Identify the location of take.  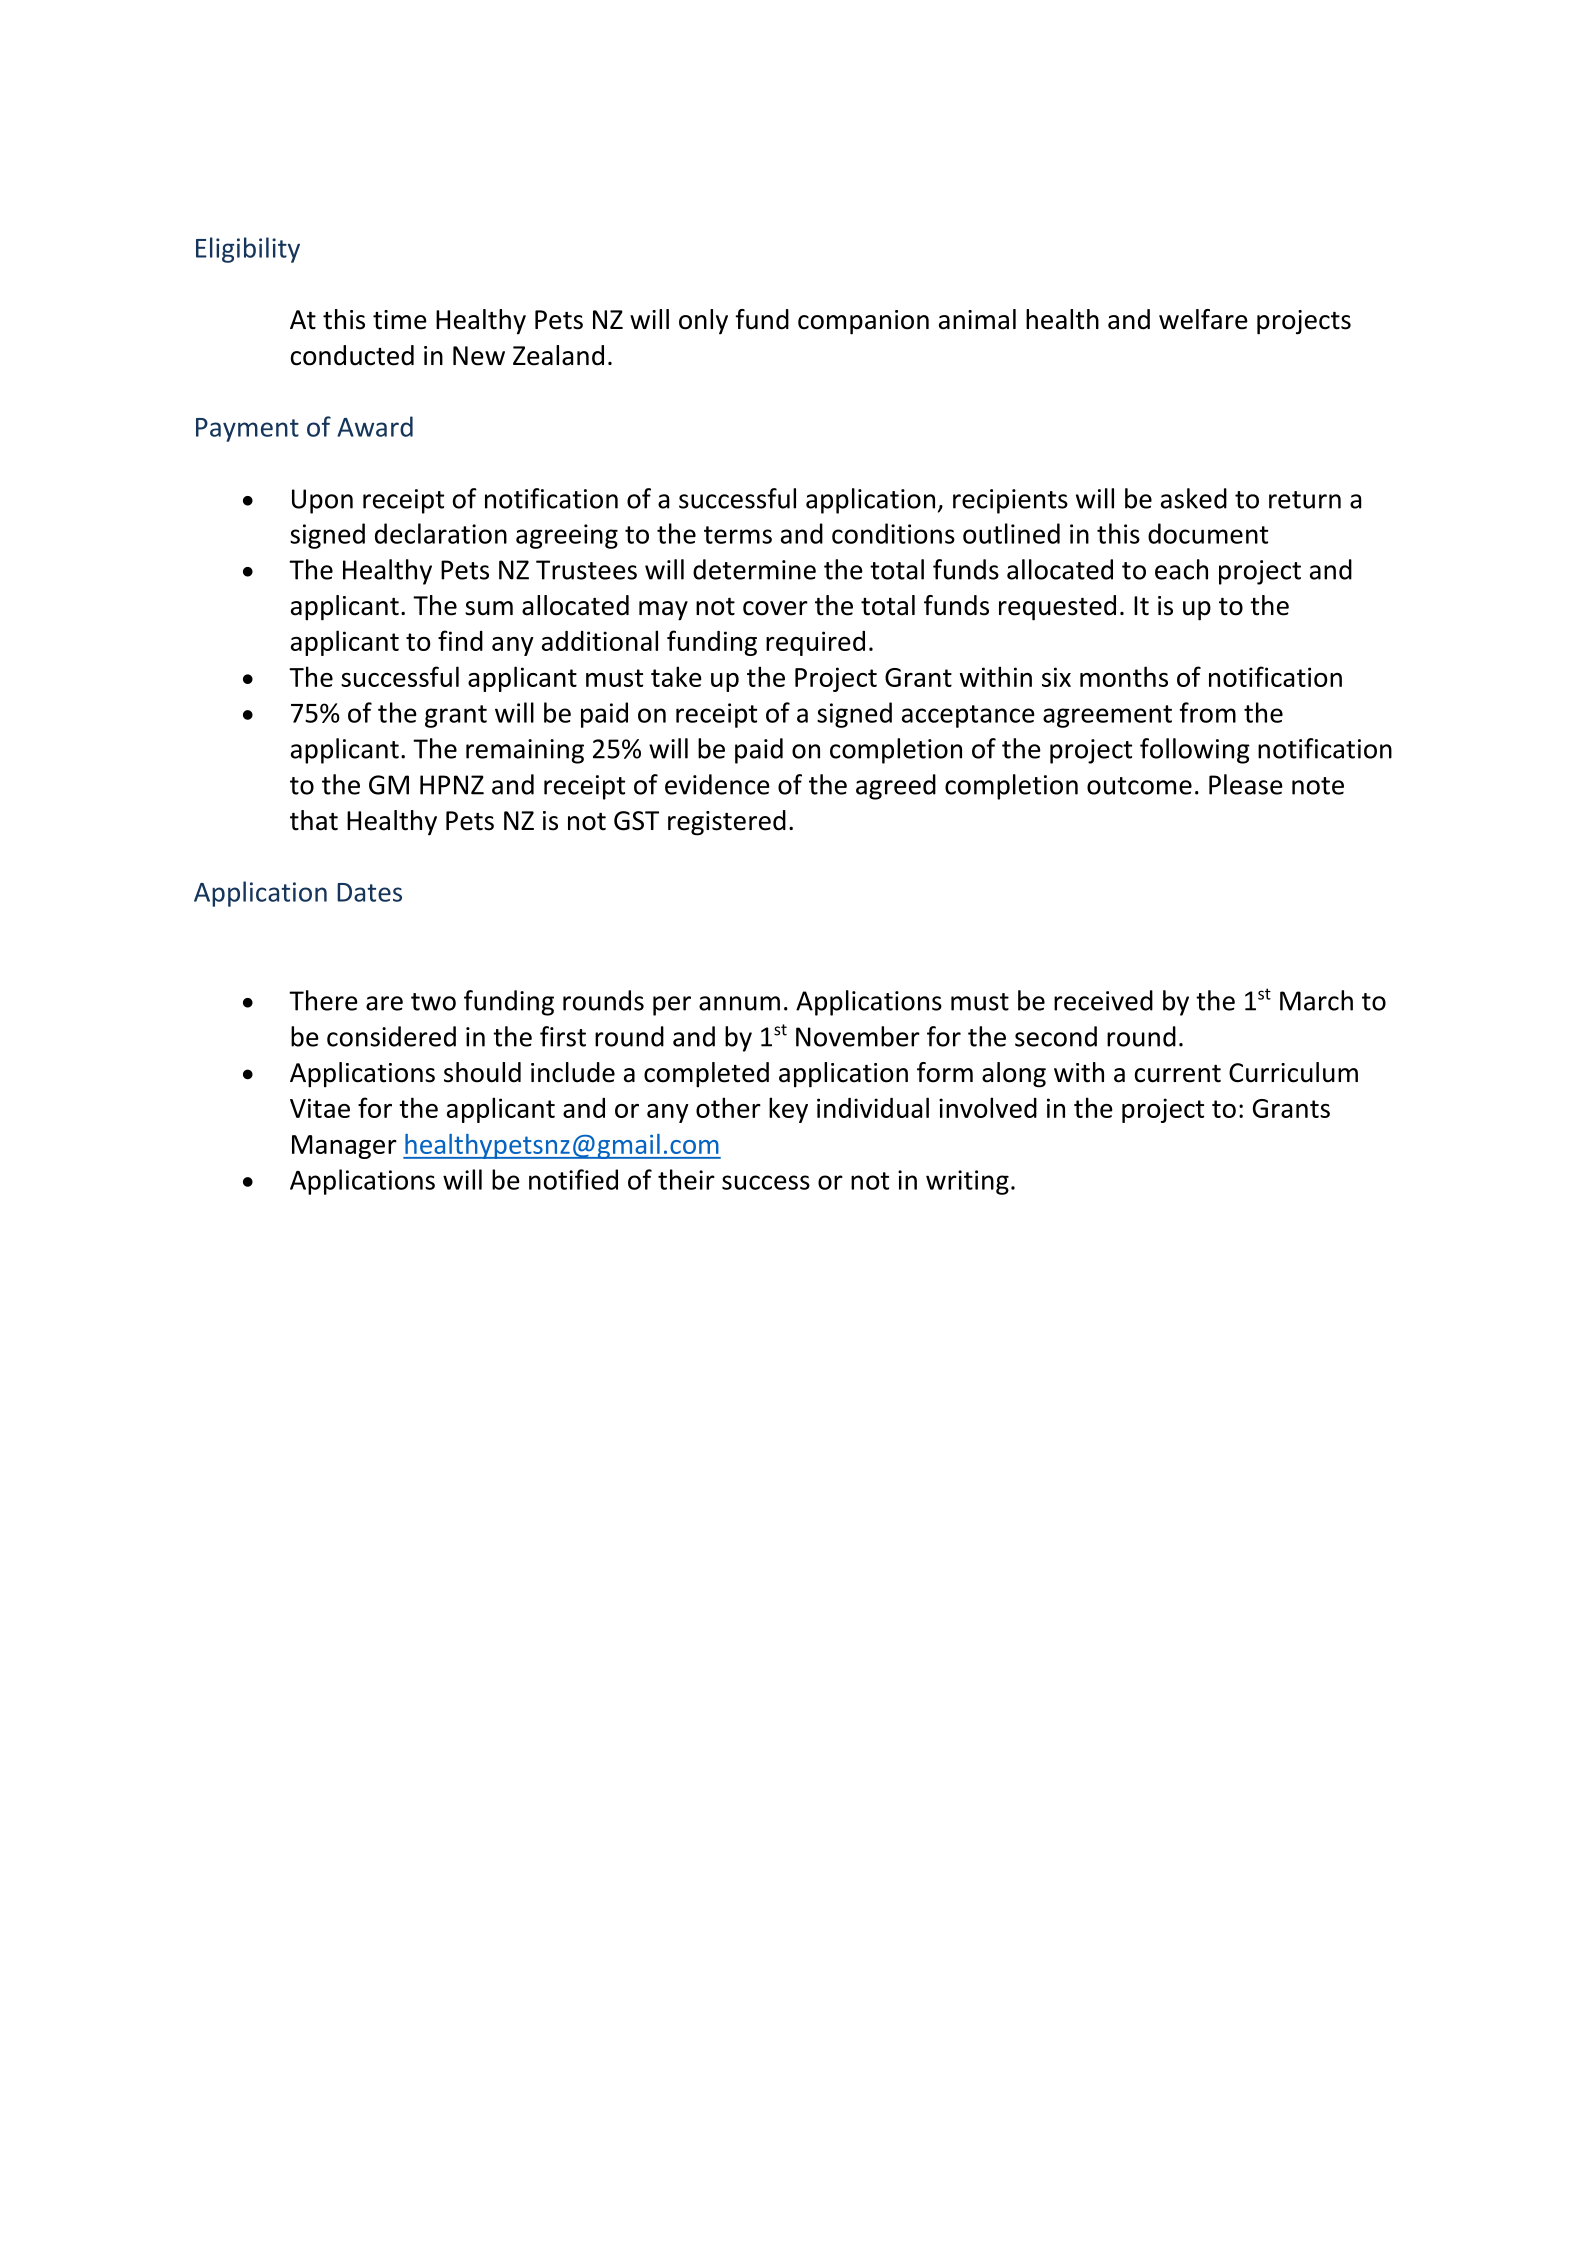
(676, 676).
